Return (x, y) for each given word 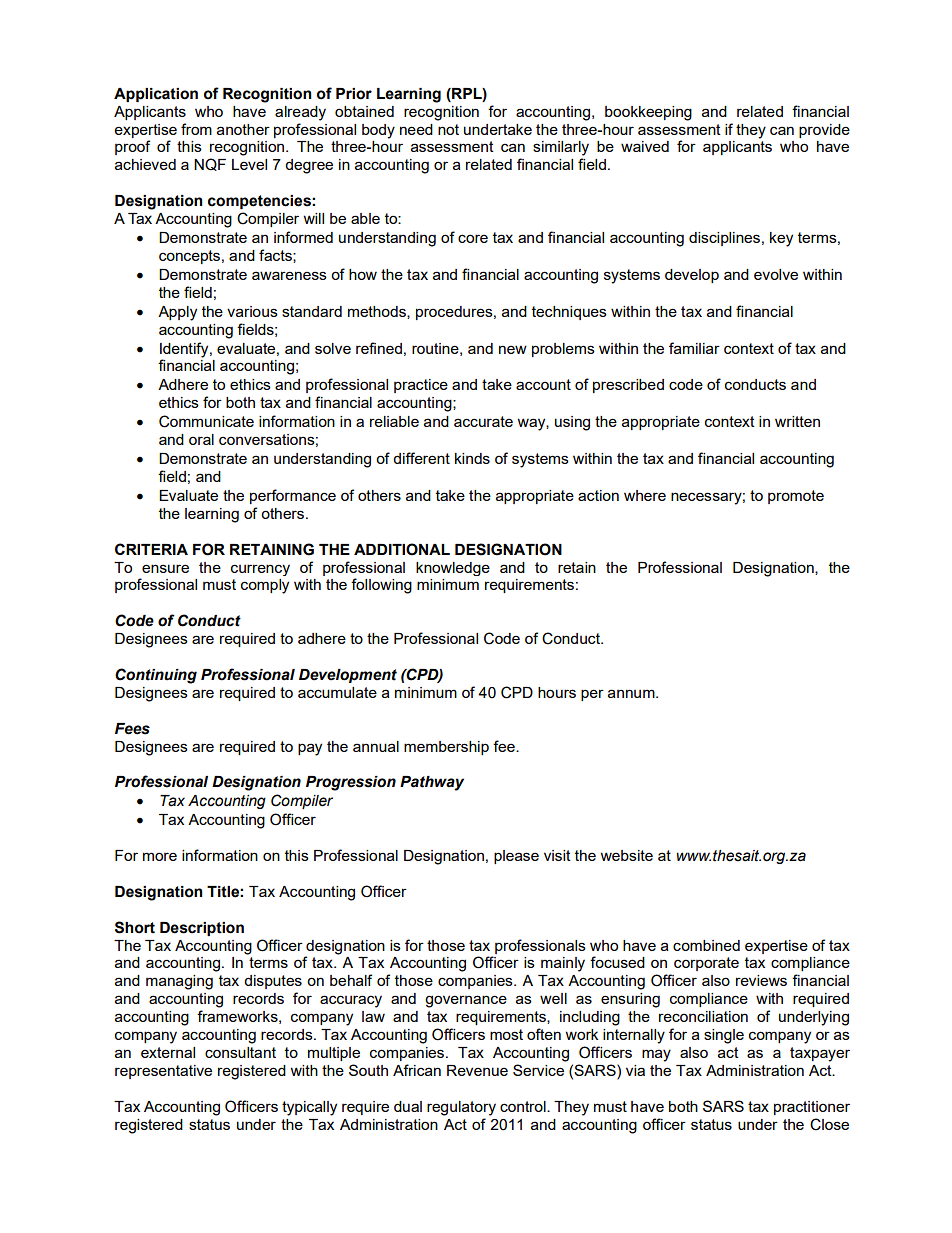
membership (446, 748)
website (626, 855)
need (416, 129)
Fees (132, 729)
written (797, 421)
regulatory (461, 1108)
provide (824, 131)
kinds (472, 458)
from (196, 129)
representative (163, 1072)
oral (201, 439)
